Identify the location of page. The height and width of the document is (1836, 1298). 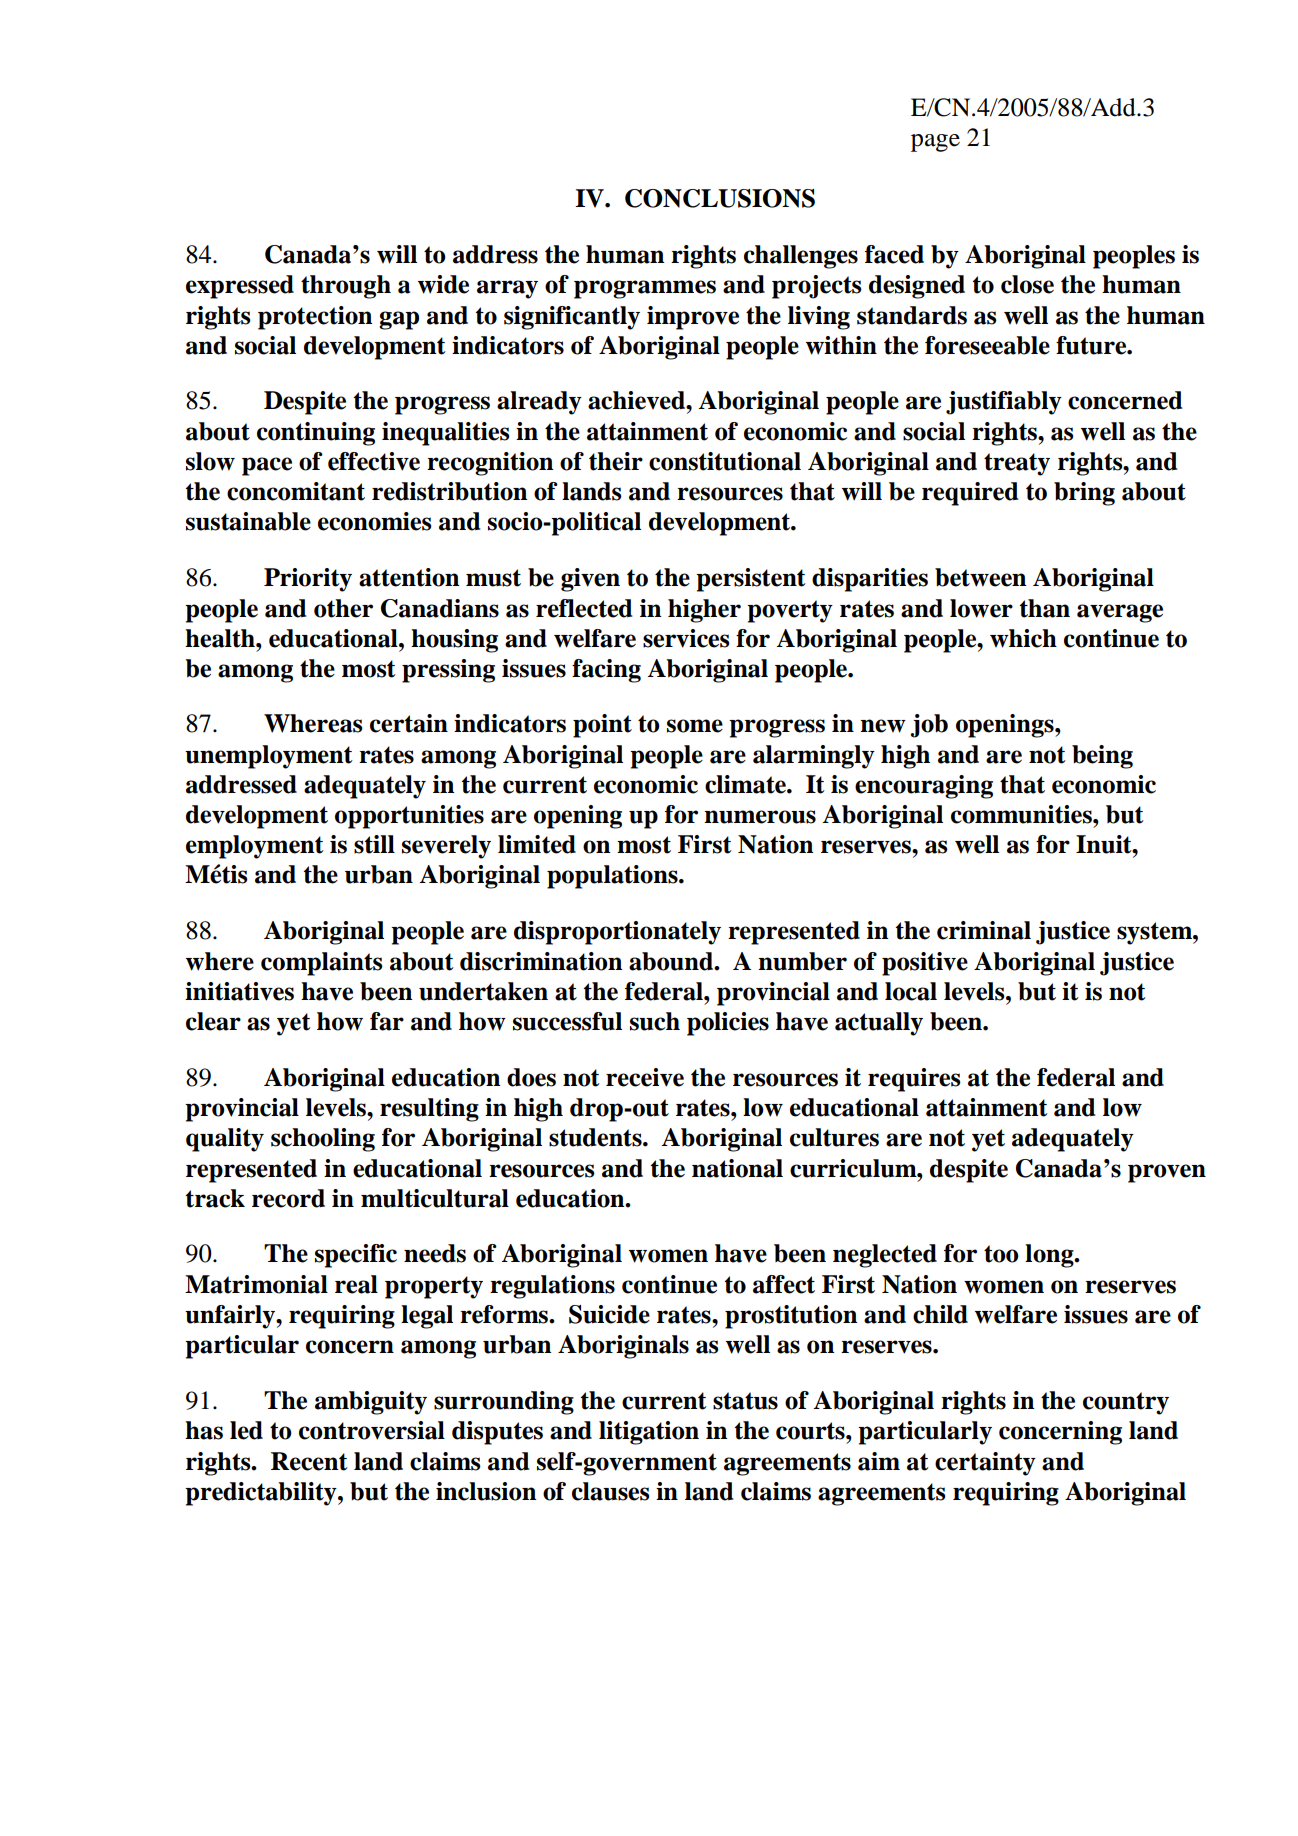
(935, 143).
